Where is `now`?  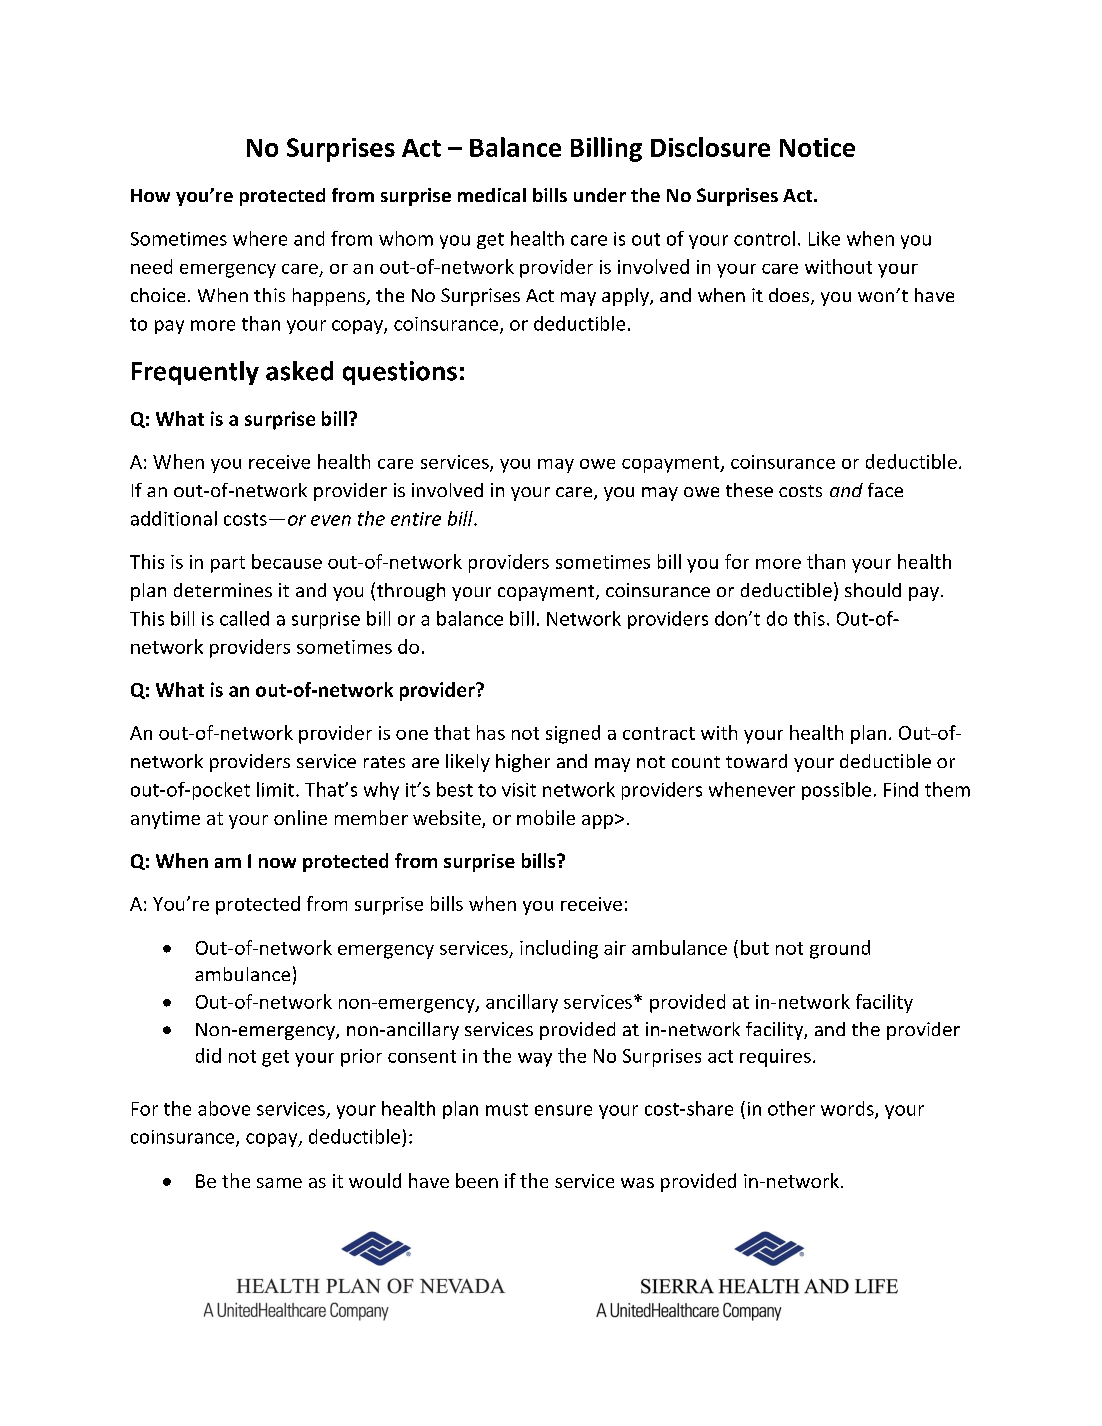
now is located at coordinates (277, 863).
